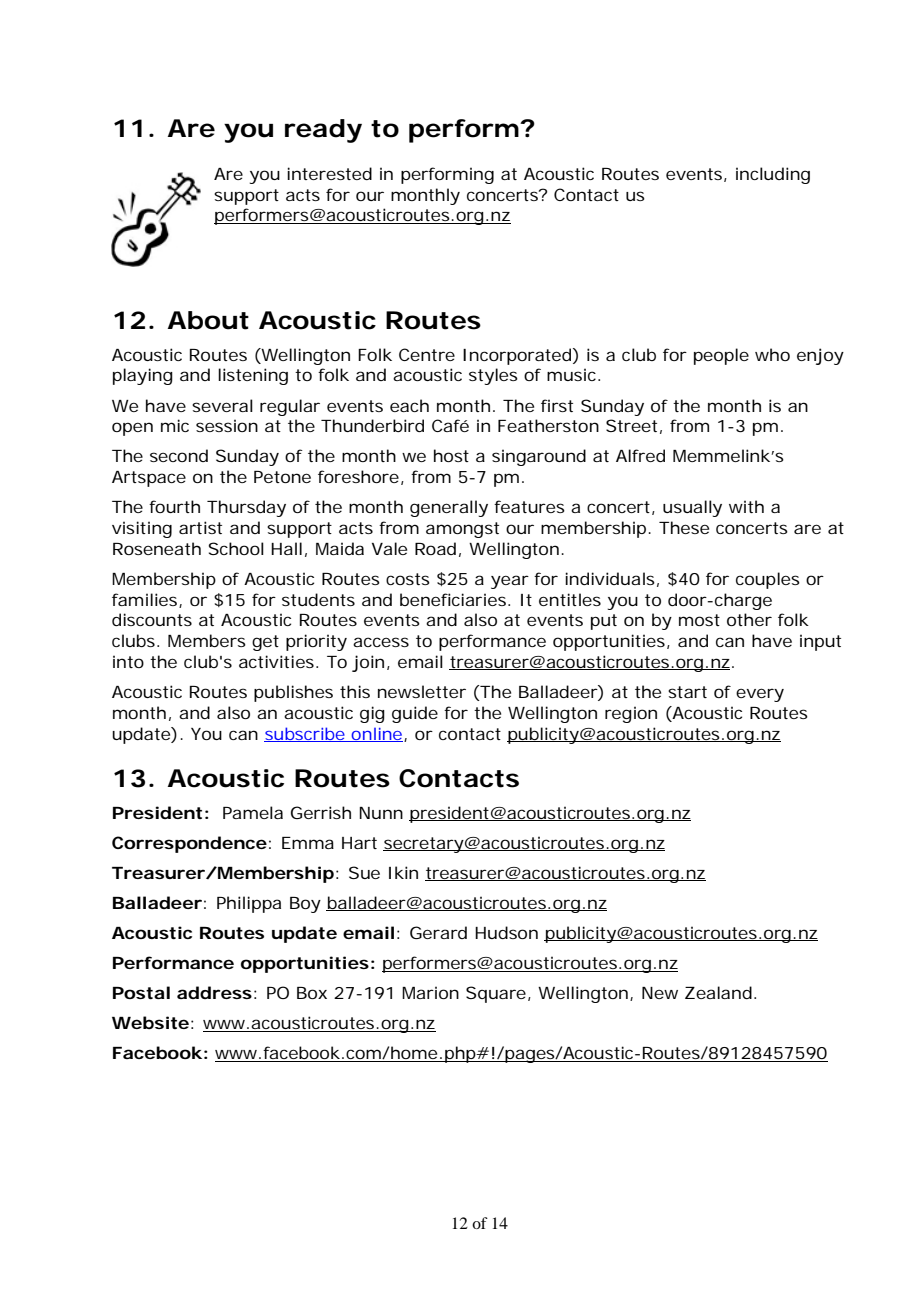 The width and height of the page is (924, 1308). I want to click on including, so click(773, 175).
